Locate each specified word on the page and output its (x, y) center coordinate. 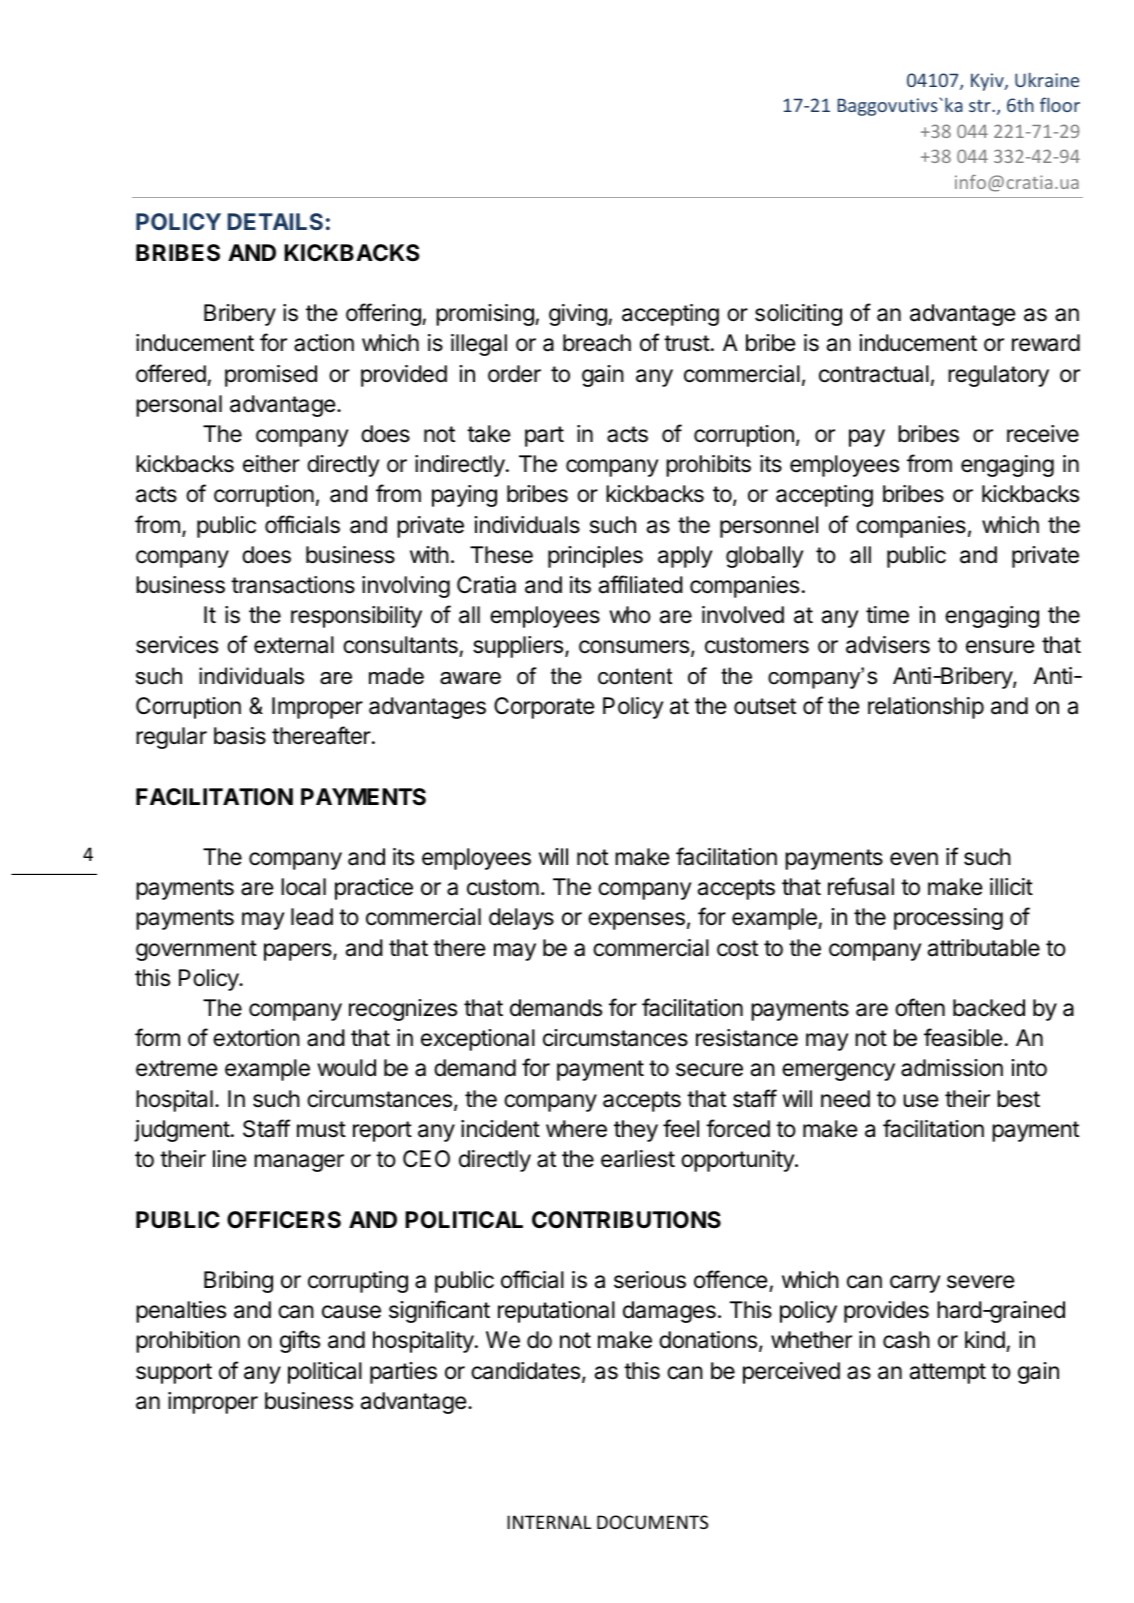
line (229, 1159)
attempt (948, 1373)
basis (240, 736)
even (914, 859)
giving (579, 315)
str (981, 105)
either (271, 464)
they (636, 1131)
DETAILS (275, 221)
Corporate (544, 708)
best (1018, 1099)
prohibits (708, 466)
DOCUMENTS (652, 1522)
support (174, 1373)
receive (1043, 434)
